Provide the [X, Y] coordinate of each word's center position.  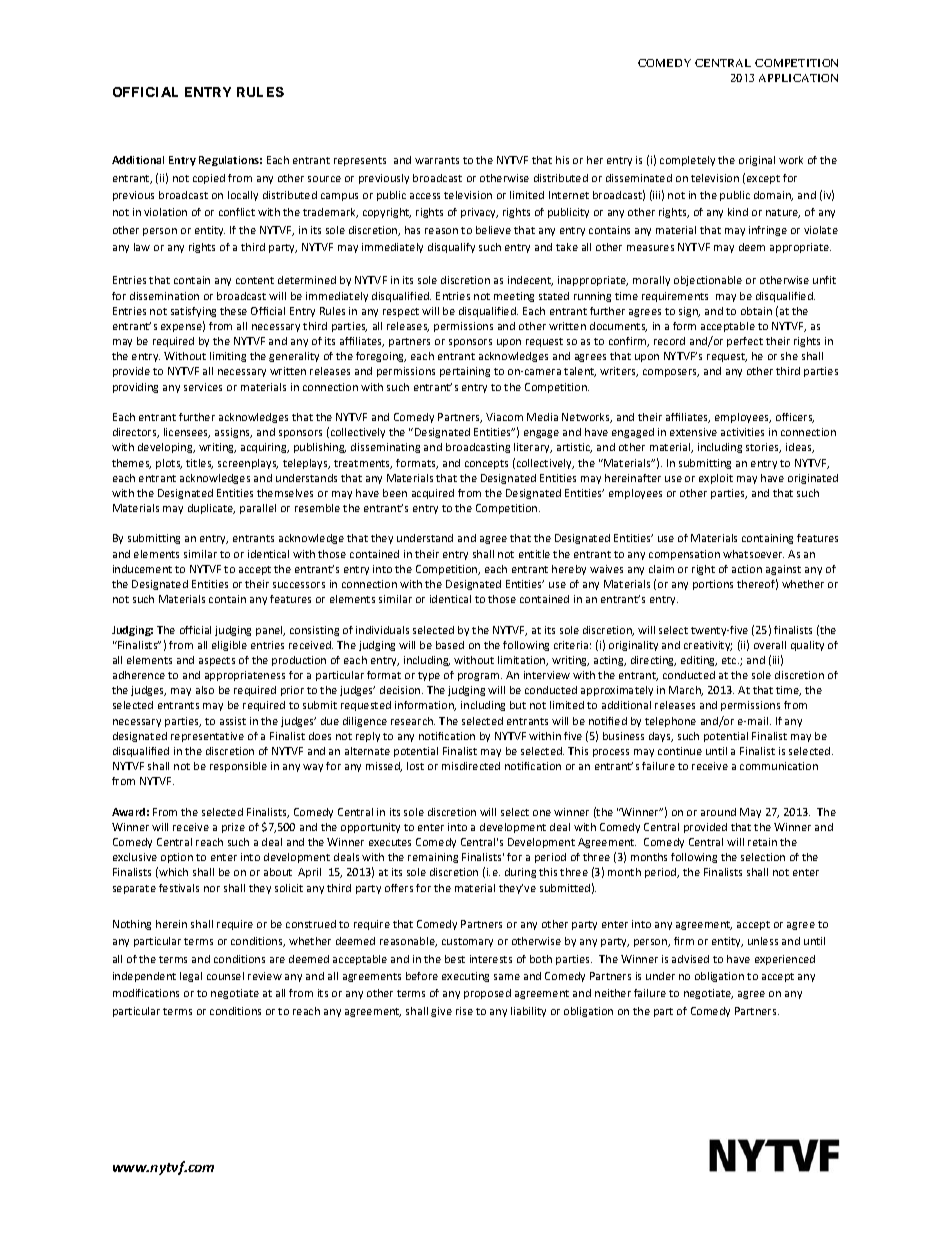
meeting [514, 297]
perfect [745, 342]
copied [209, 179]
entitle [534, 554]
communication [779, 766]
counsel [225, 976]
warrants [437, 160]
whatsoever [753, 554]
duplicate [211, 509]
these [233, 311]
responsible [238, 767]
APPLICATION [798, 78]
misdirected [471, 766]
